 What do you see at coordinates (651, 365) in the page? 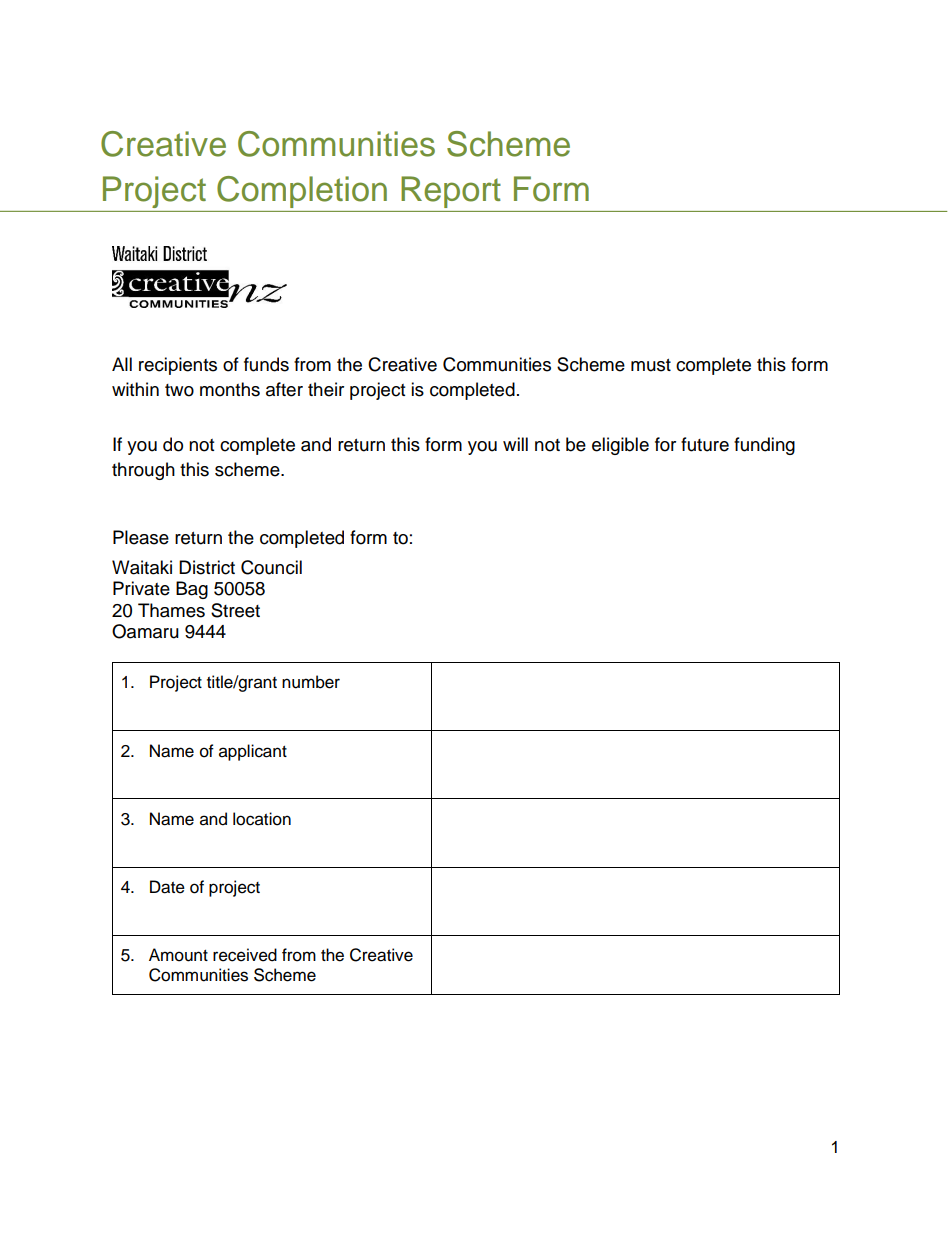
I see `must` at bounding box center [651, 365].
